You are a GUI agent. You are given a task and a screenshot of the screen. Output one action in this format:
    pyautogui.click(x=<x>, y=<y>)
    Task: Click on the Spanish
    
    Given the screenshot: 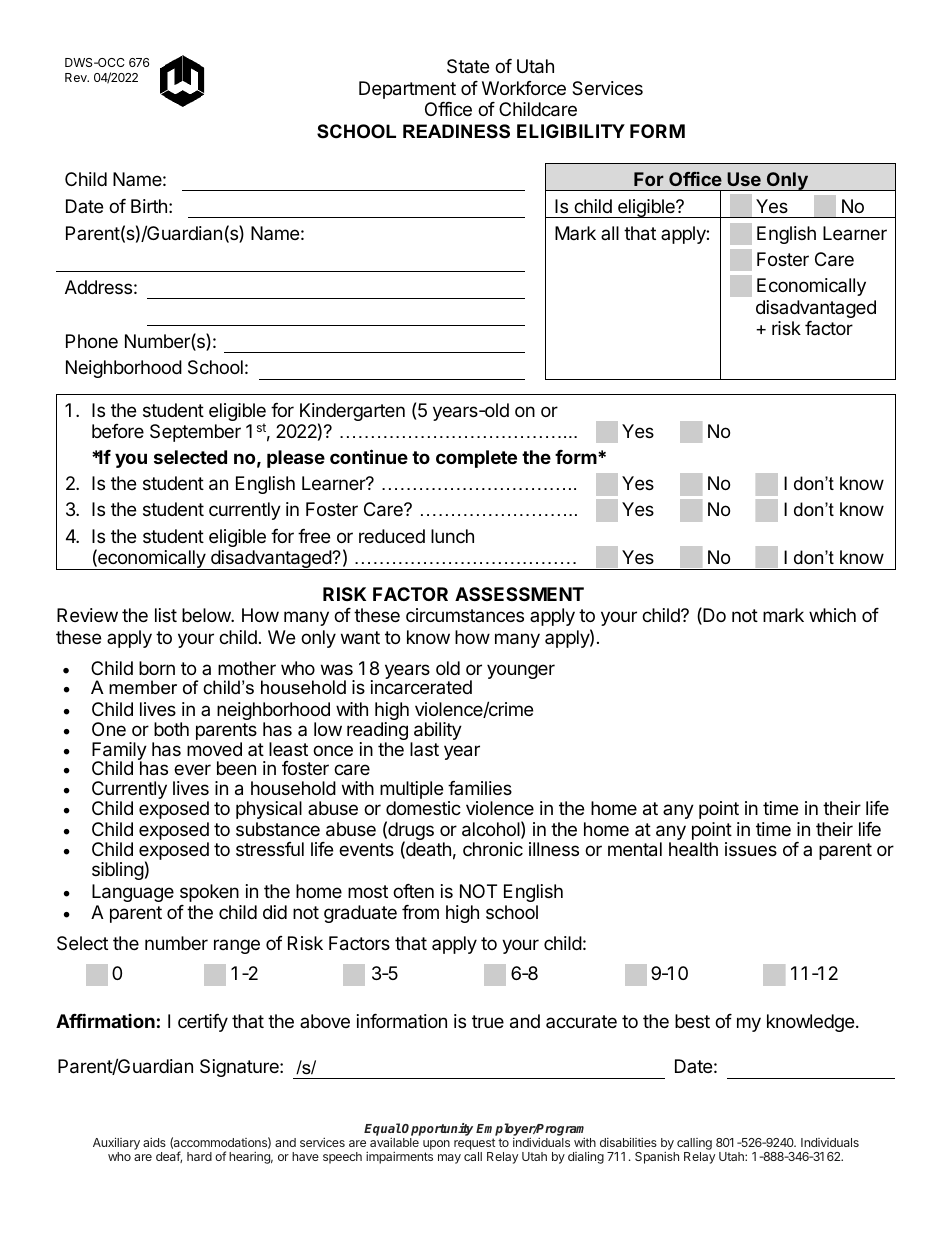 What is the action you would take?
    pyautogui.click(x=657, y=1158)
